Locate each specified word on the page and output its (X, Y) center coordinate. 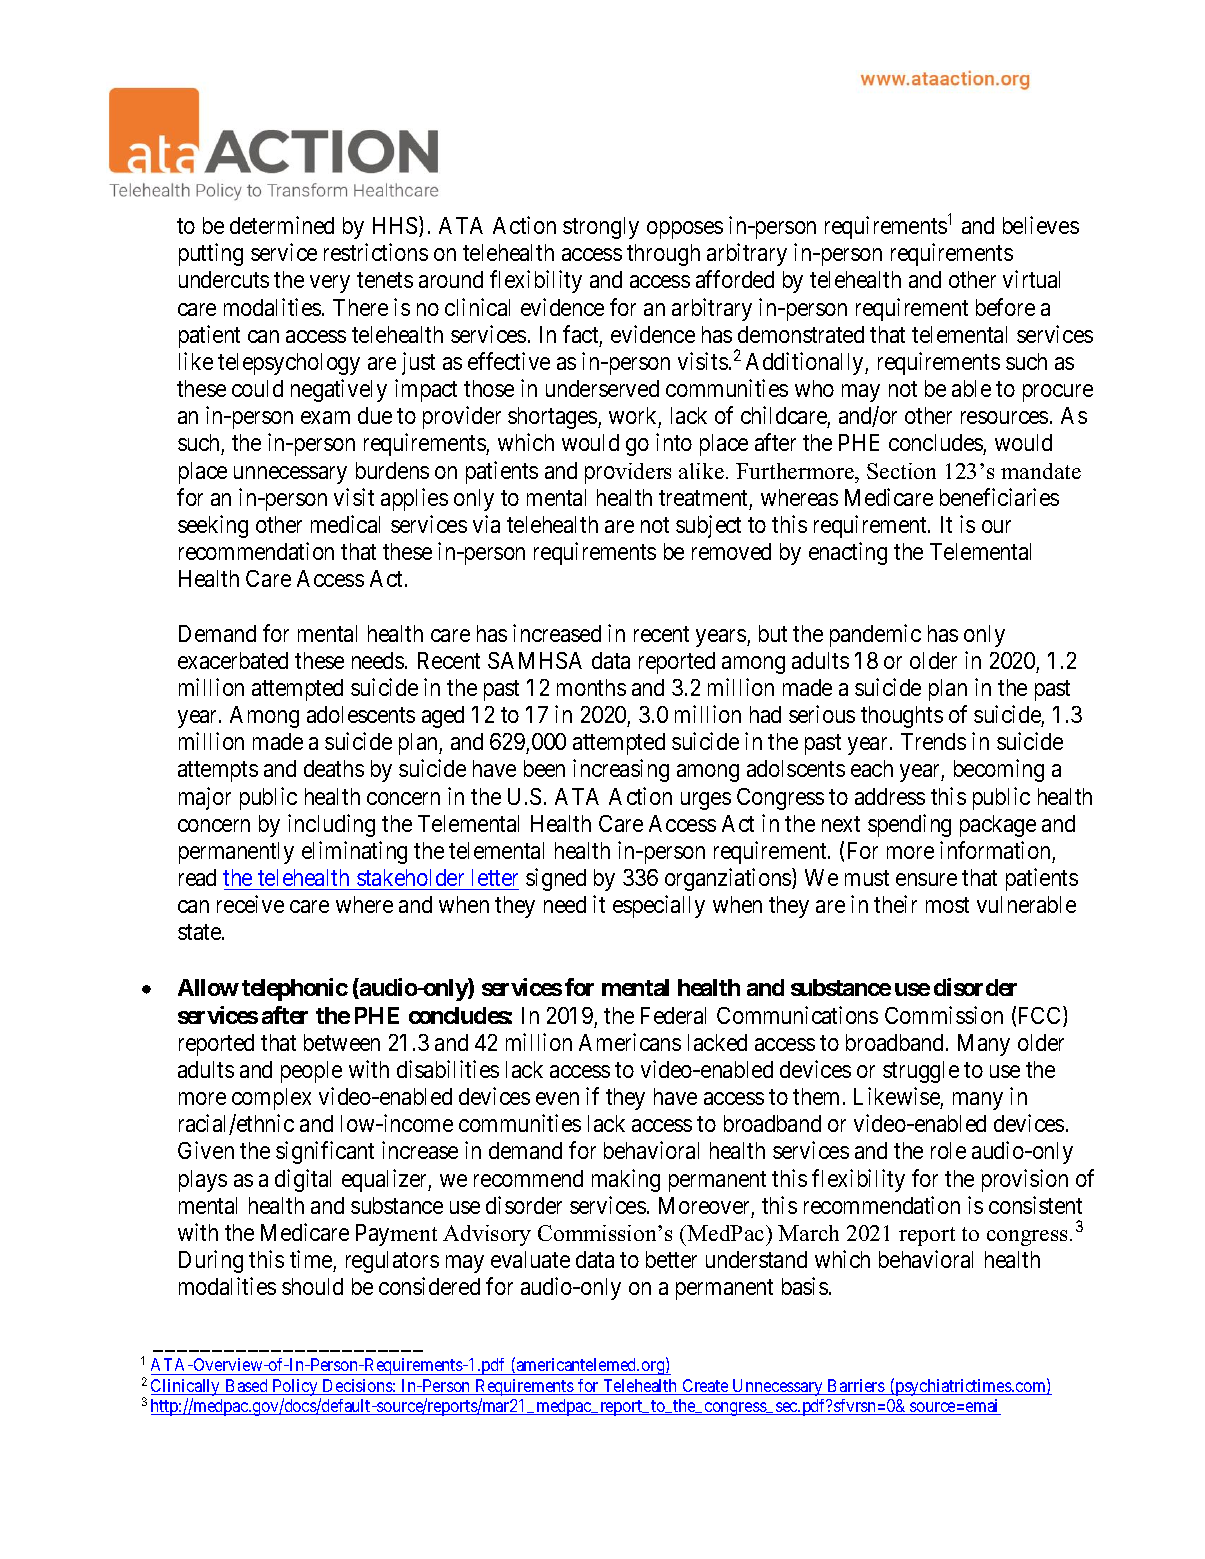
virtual (1031, 279)
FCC (1041, 1016)
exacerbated (233, 660)
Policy (295, 1389)
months (591, 687)
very (330, 284)
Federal (673, 1015)
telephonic (295, 989)
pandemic (875, 635)
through (663, 255)
